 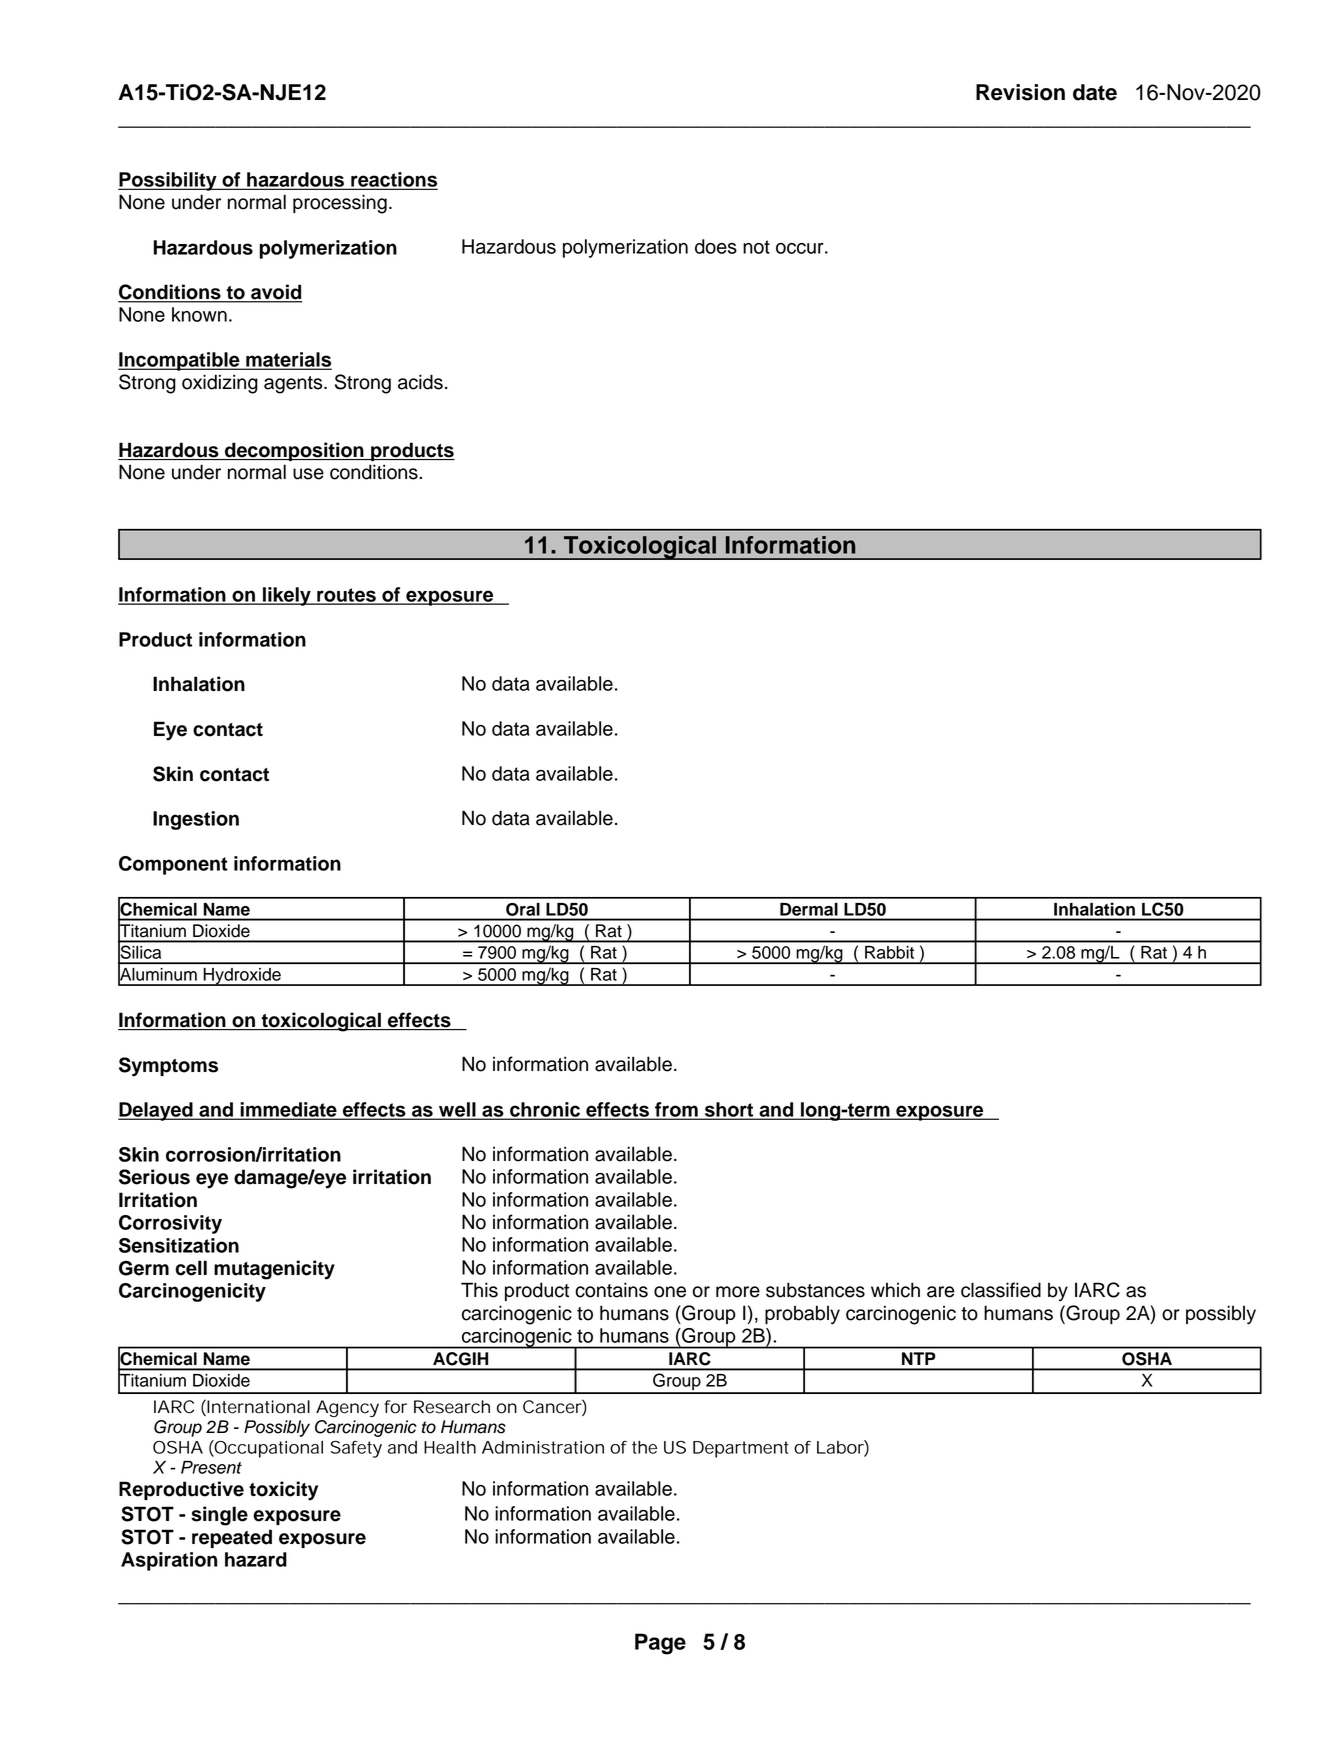 What do you see at coordinates (1001, 1290) in the screenshot?
I see `classified` at bounding box center [1001, 1290].
